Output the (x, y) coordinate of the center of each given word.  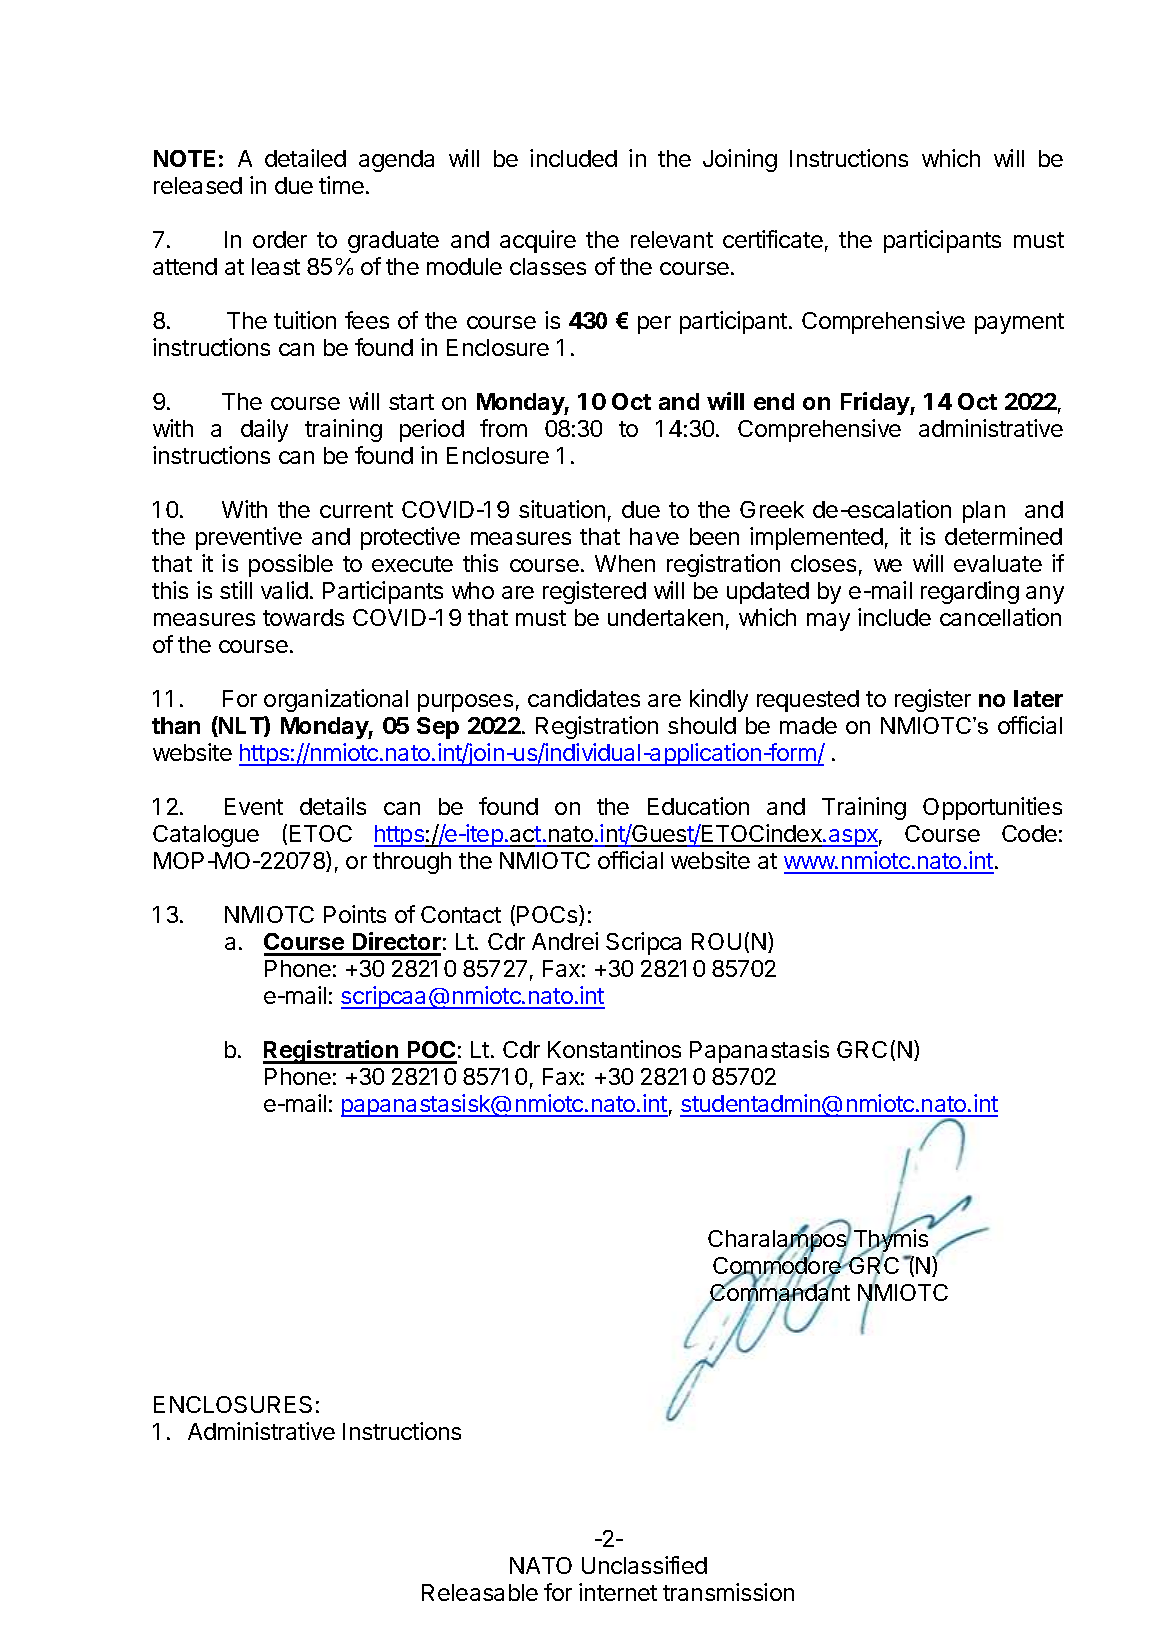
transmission (728, 1592)
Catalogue (206, 836)
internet (618, 1592)
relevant (672, 239)
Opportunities (992, 808)
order (280, 239)
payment (1019, 323)
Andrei (565, 941)
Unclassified (644, 1565)
